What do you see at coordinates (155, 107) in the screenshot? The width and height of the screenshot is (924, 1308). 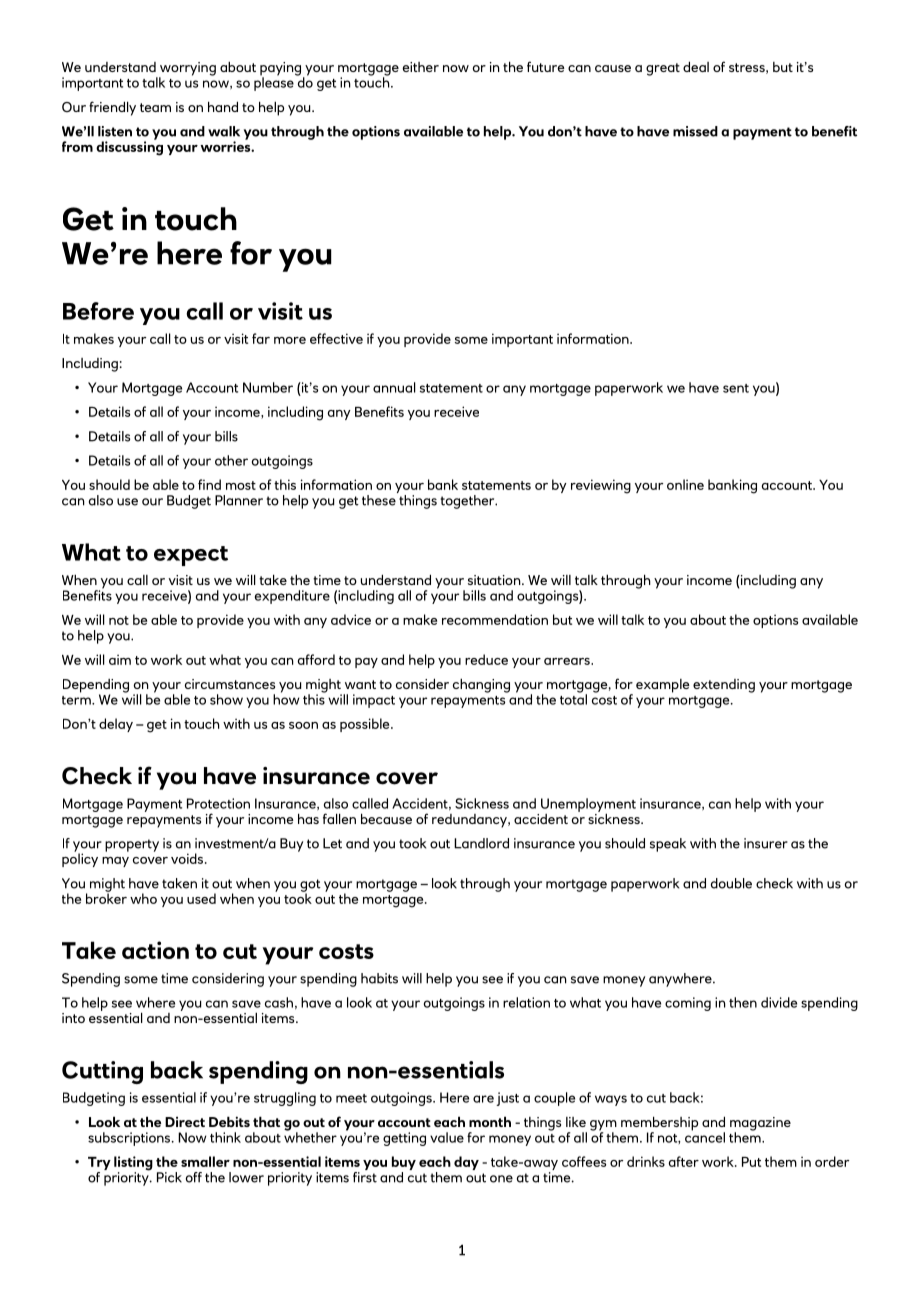 I see `team` at bounding box center [155, 107].
